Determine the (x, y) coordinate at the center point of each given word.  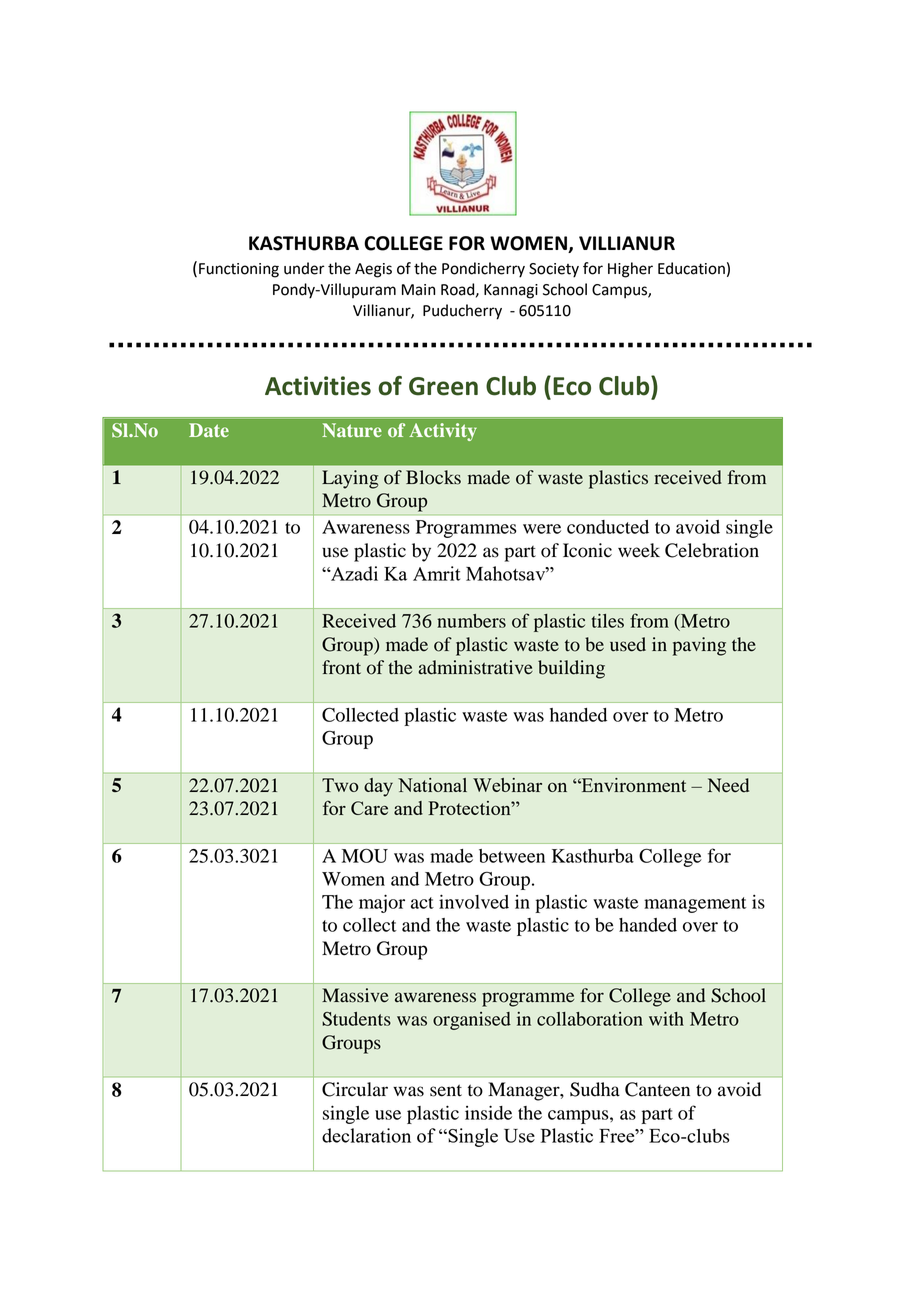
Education (691, 268)
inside (488, 1112)
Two (340, 785)
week (639, 550)
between (512, 856)
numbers (471, 621)
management (695, 905)
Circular (355, 1089)
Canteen (657, 1089)
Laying (350, 479)
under (304, 268)
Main (418, 290)
